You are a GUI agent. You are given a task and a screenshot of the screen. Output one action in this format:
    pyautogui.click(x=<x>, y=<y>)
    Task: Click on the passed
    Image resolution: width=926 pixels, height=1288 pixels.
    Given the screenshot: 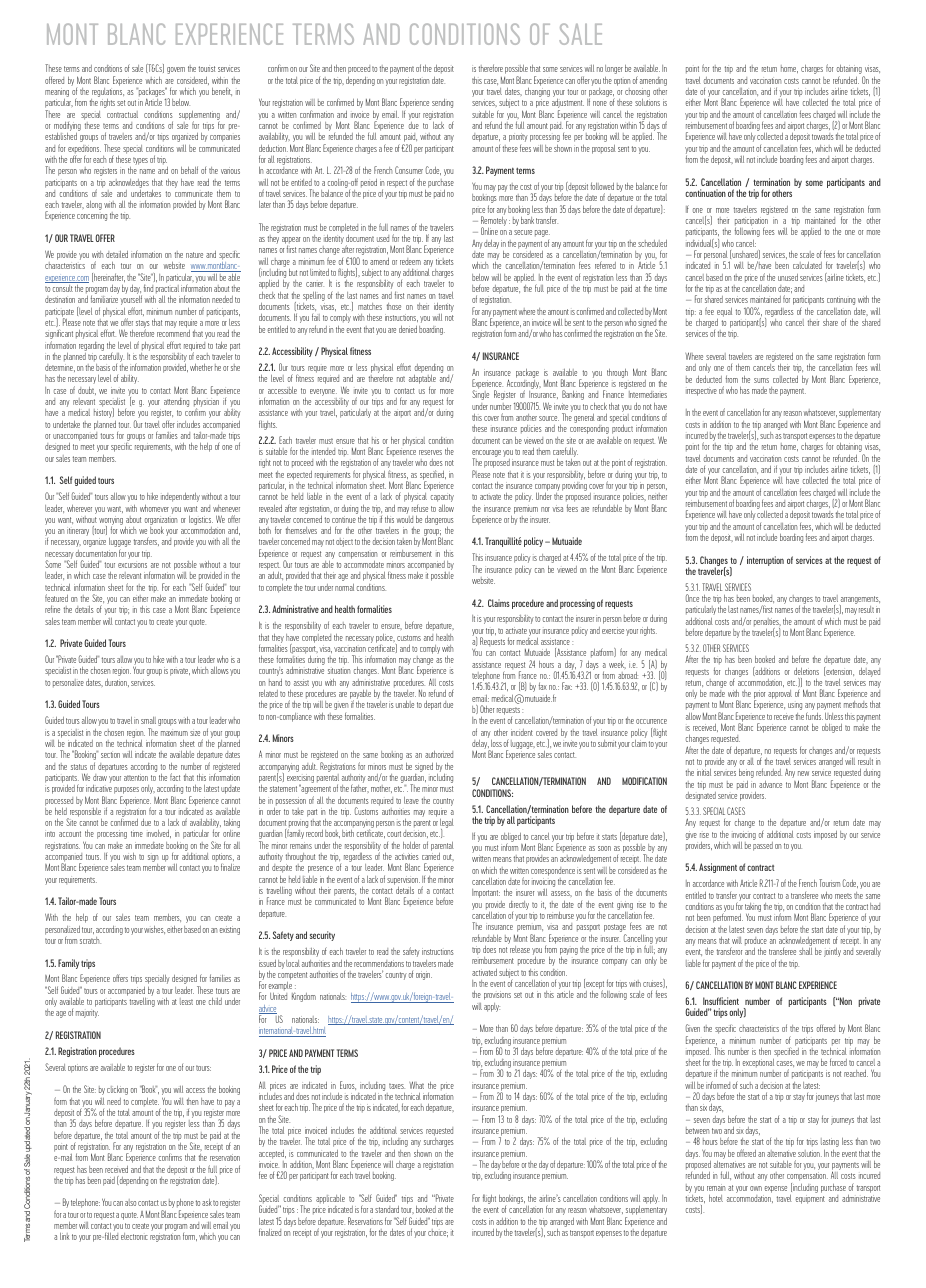 What is the action you would take?
    pyautogui.click(x=763, y=845)
